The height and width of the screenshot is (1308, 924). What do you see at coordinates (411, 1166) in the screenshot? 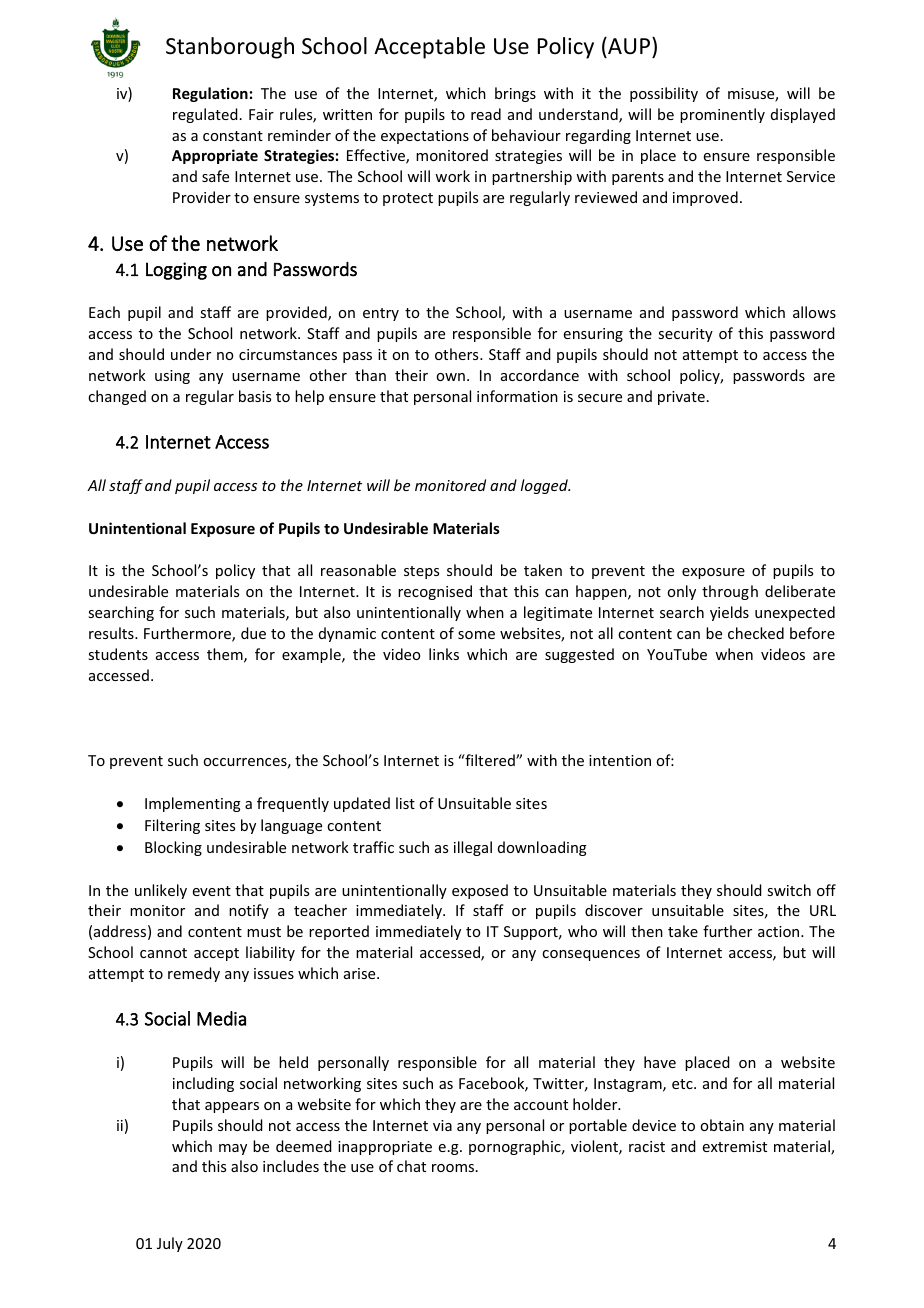
I see `chat` at bounding box center [411, 1166].
